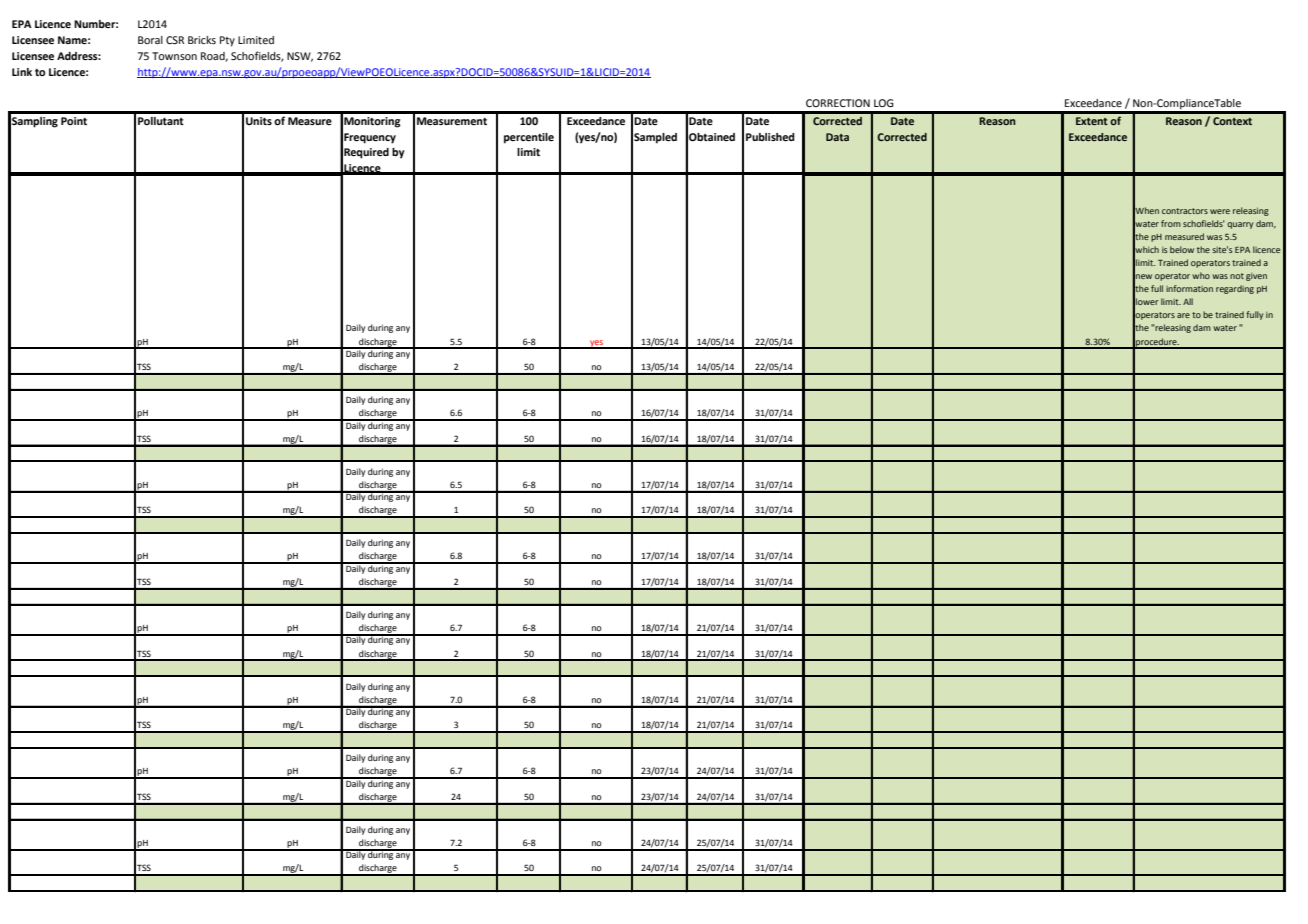  I want to click on LOG, so click(884, 103).
